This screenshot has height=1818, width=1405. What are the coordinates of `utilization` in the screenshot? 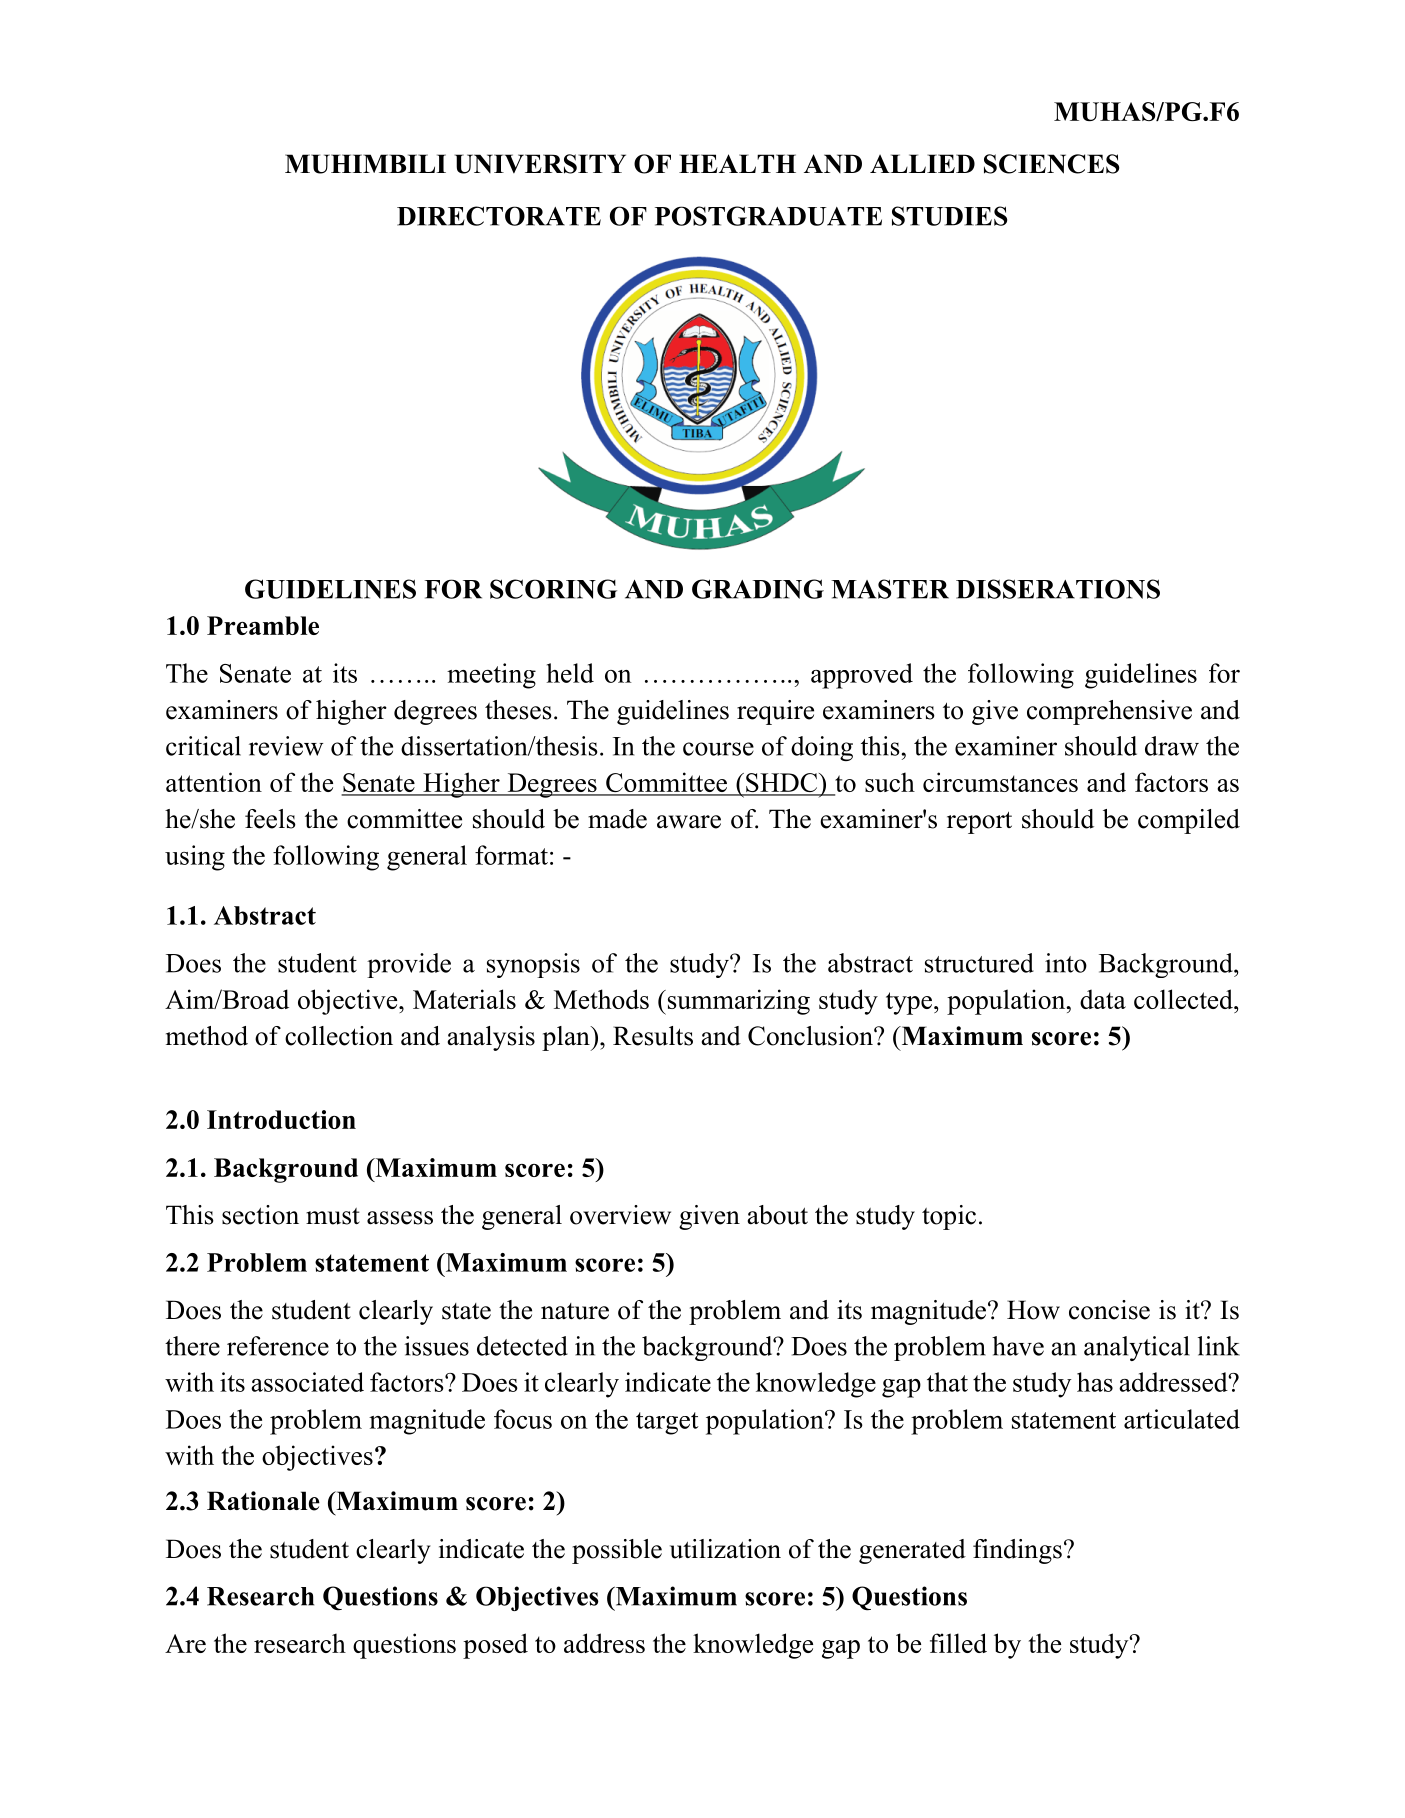 It's located at (725, 1549).
